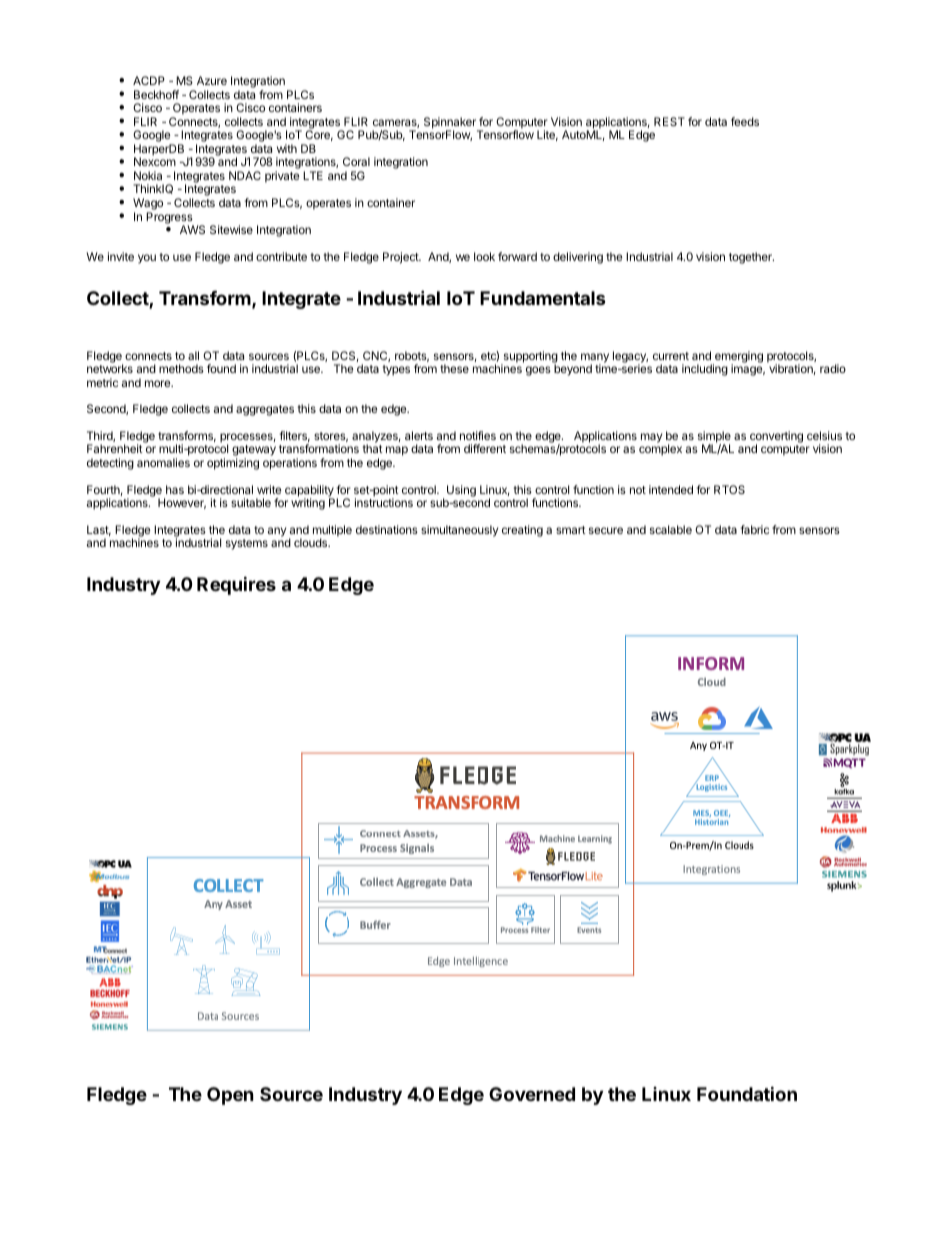  Describe the element at coordinates (671, 529) in the screenshot. I see `scalable` at that location.
